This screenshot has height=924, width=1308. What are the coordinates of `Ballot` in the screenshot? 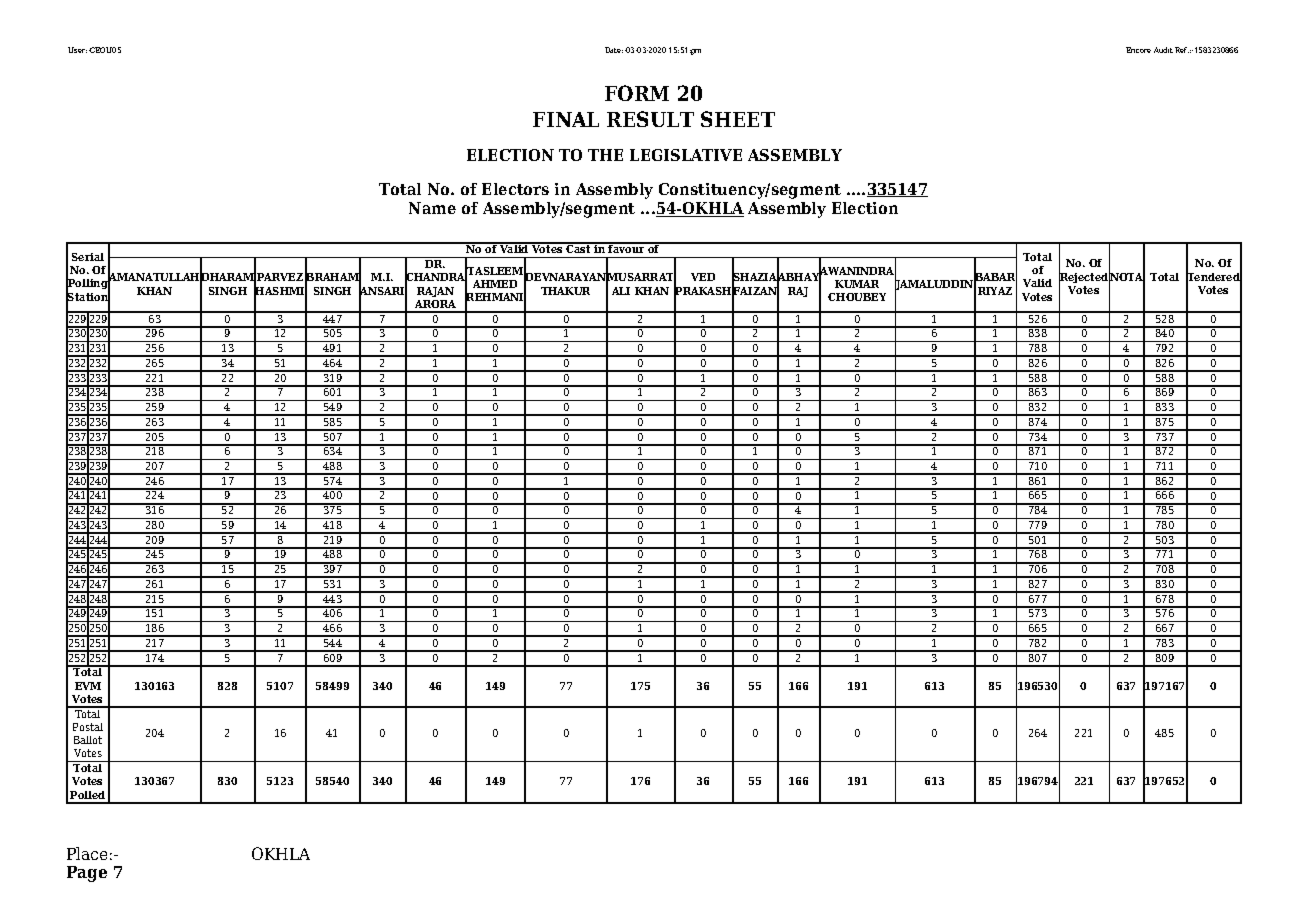 It's located at (88, 740).
